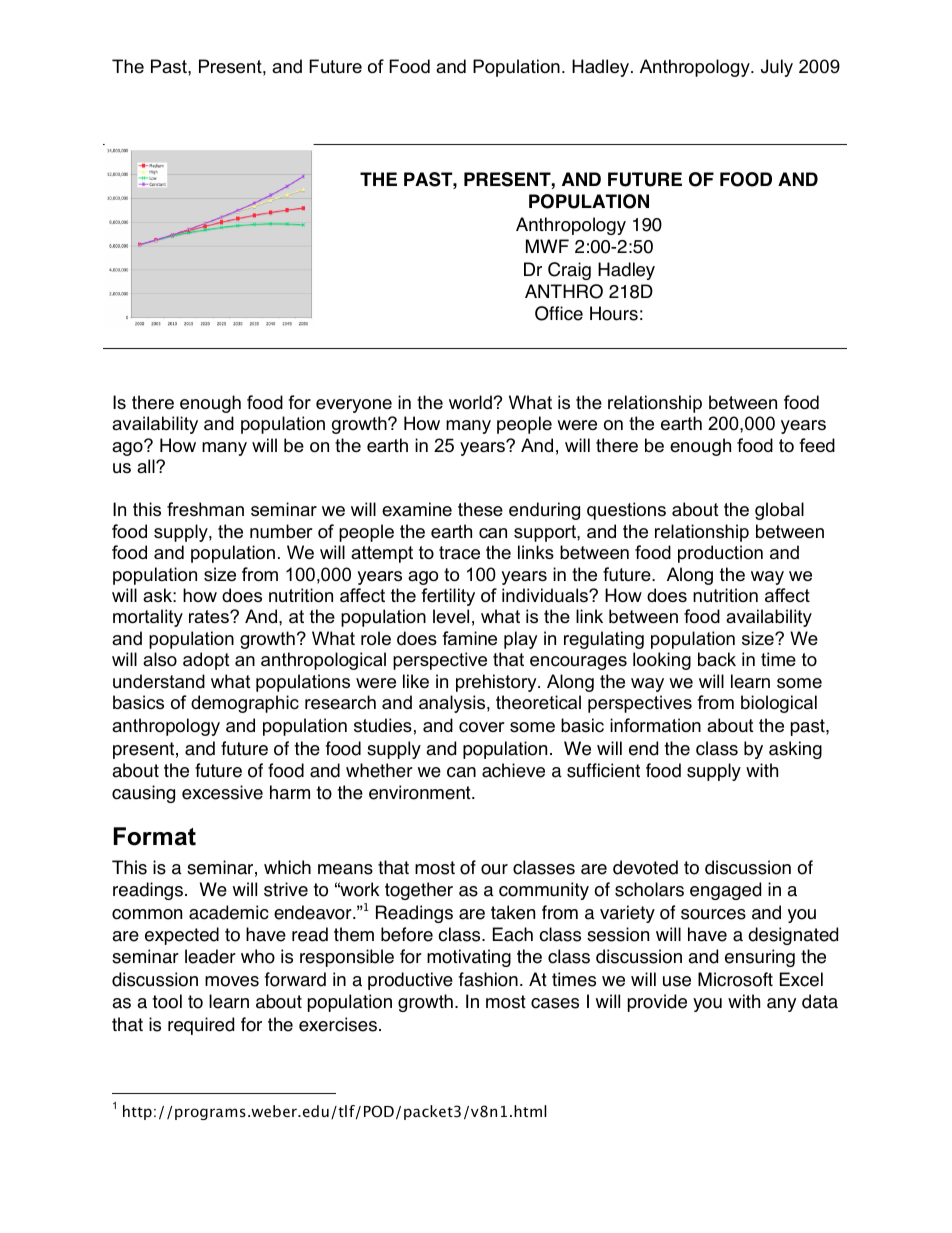 The width and height of the document is (952, 1233). I want to click on excessive, so click(222, 792).
